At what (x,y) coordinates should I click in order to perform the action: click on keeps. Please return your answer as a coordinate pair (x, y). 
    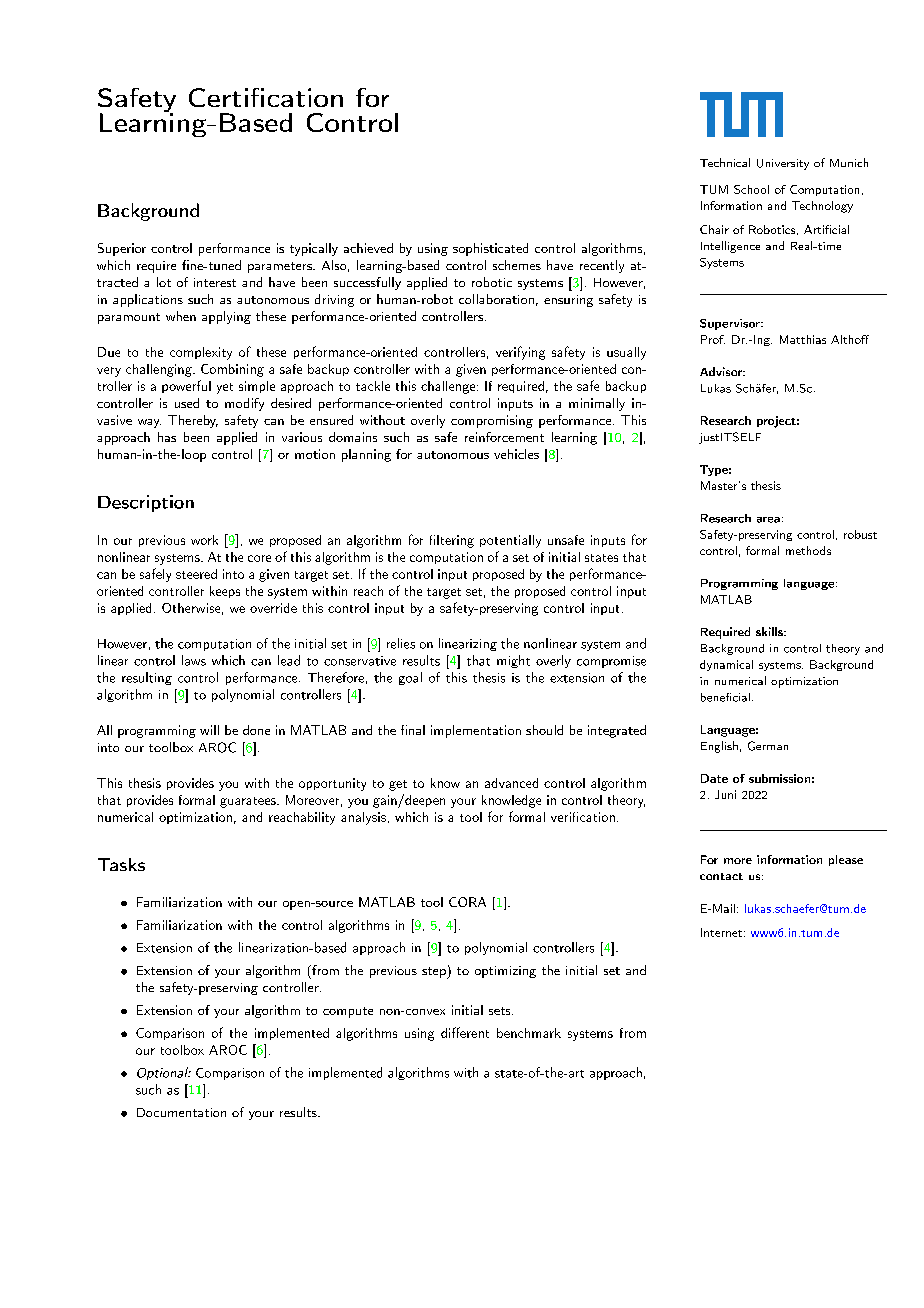
    Looking at the image, I should click on (225, 592).
